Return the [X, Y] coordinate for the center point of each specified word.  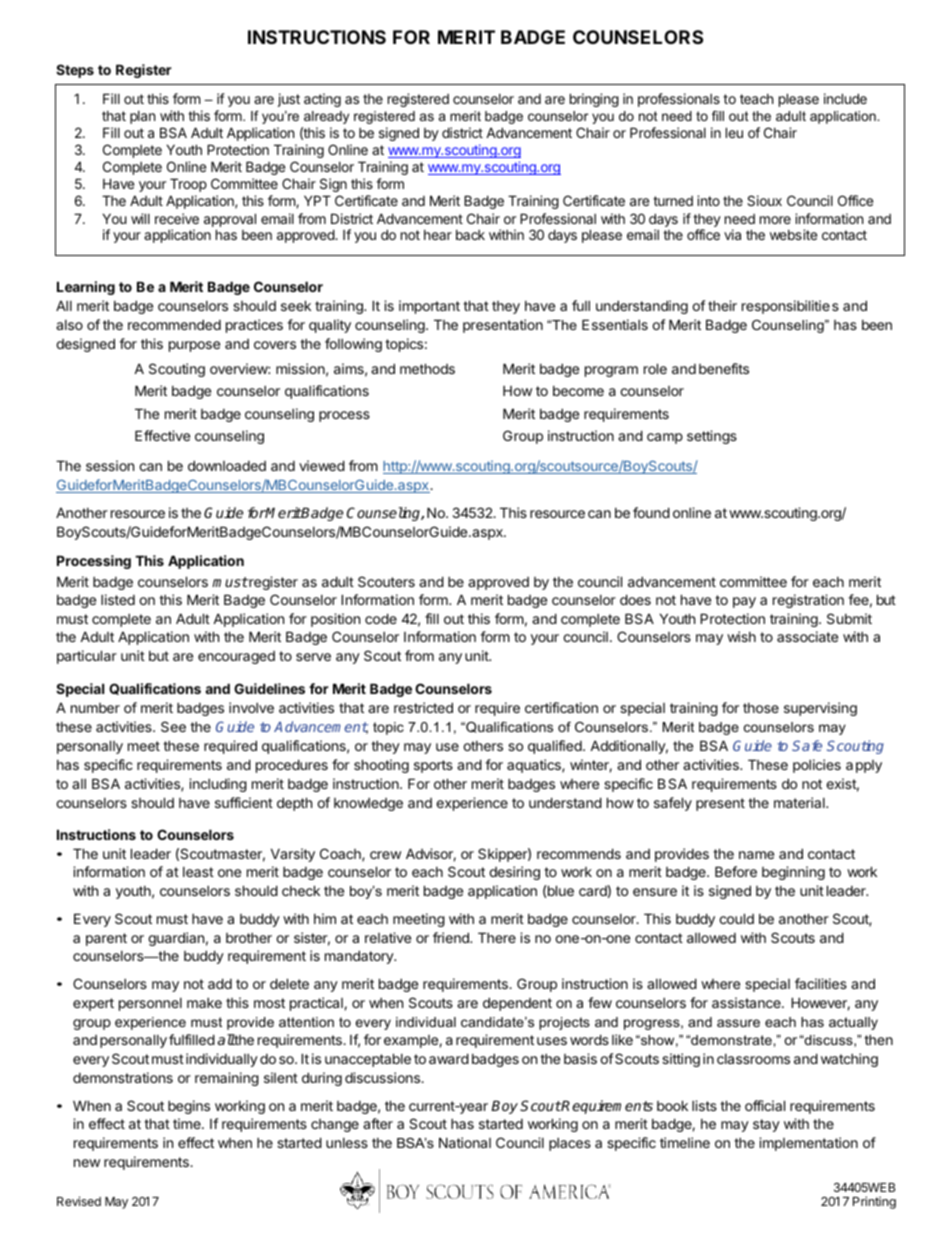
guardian [176, 939]
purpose [194, 346]
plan [142, 117]
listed [118, 599]
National [465, 1142]
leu [734, 132]
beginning [793, 873]
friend [452, 937]
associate [807, 636]
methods [427, 368]
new [87, 1163]
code [381, 618]
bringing [594, 100]
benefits [724, 368]
